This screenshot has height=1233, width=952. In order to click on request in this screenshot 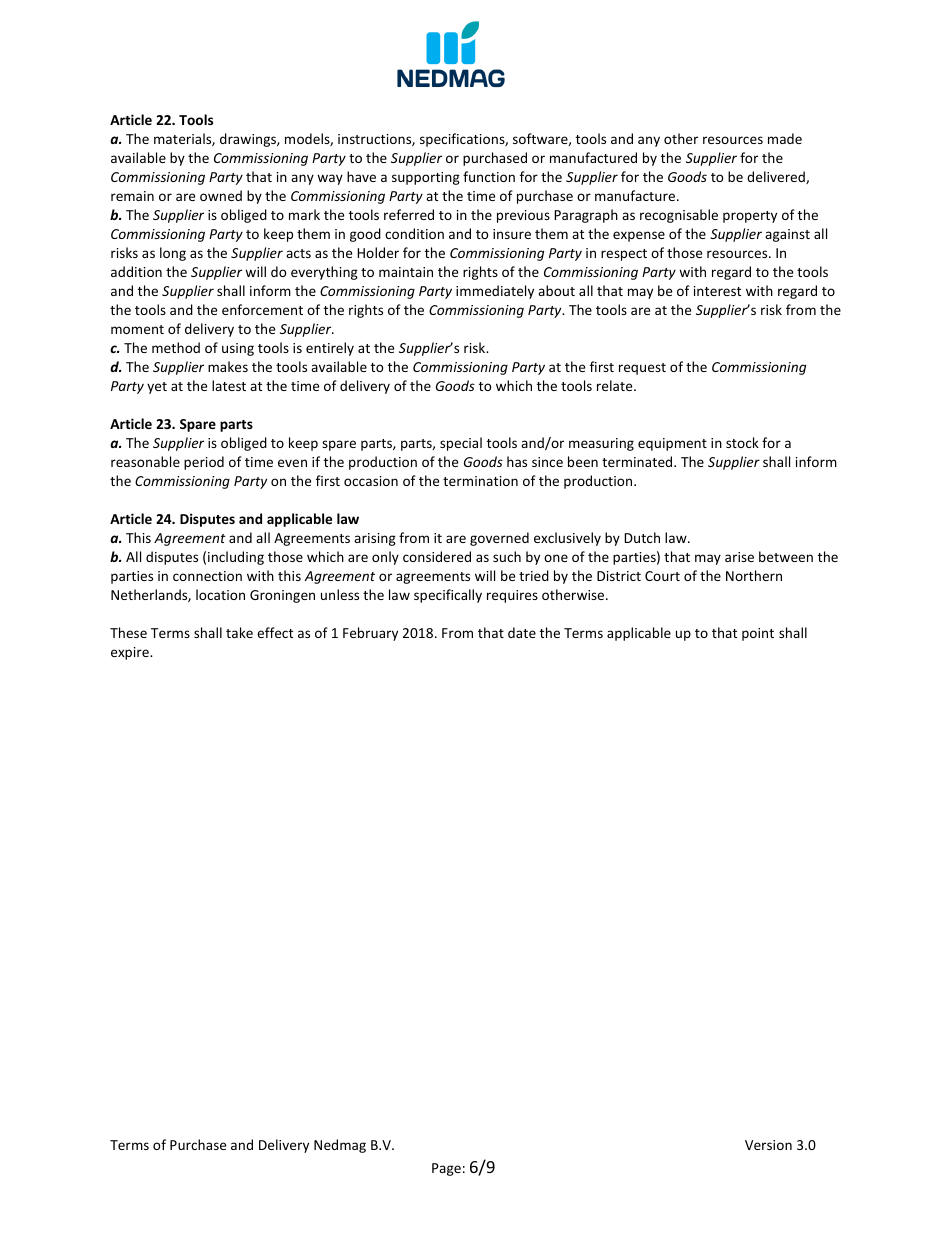, I will do `click(642, 369)`.
